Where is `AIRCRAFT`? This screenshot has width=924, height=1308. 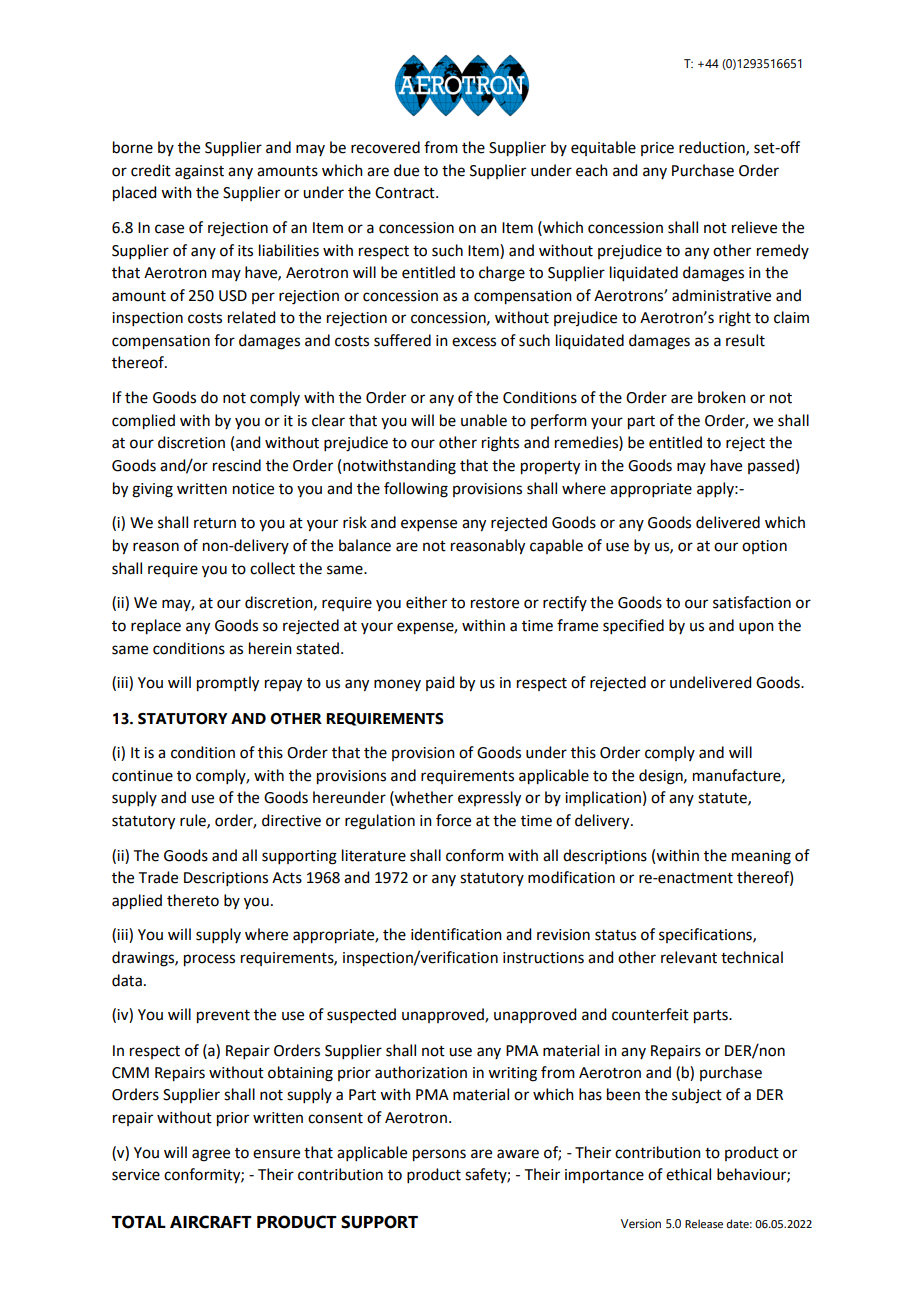 AIRCRAFT is located at coordinates (211, 1222).
